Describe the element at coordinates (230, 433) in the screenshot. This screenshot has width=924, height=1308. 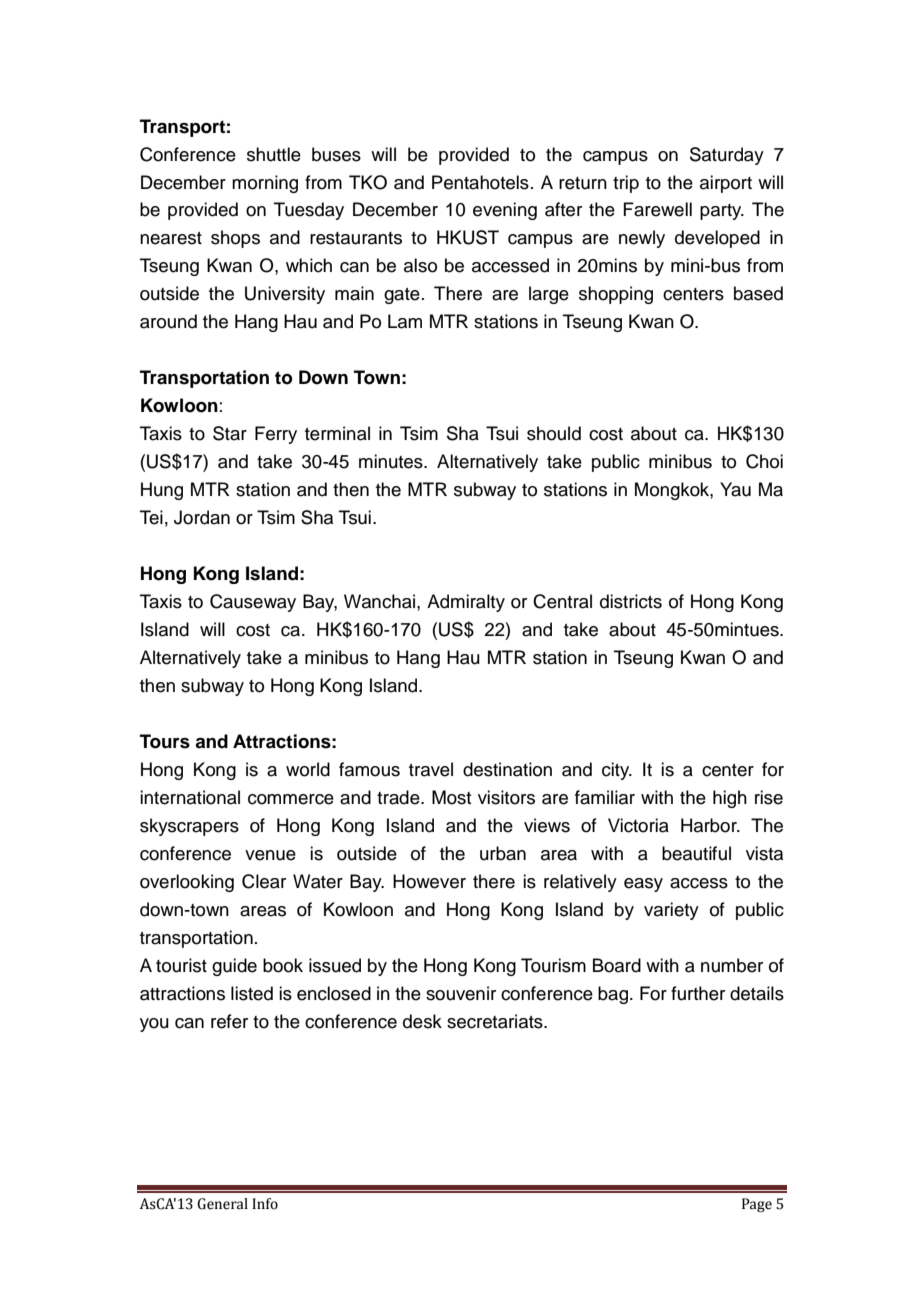
I see `Star` at that location.
